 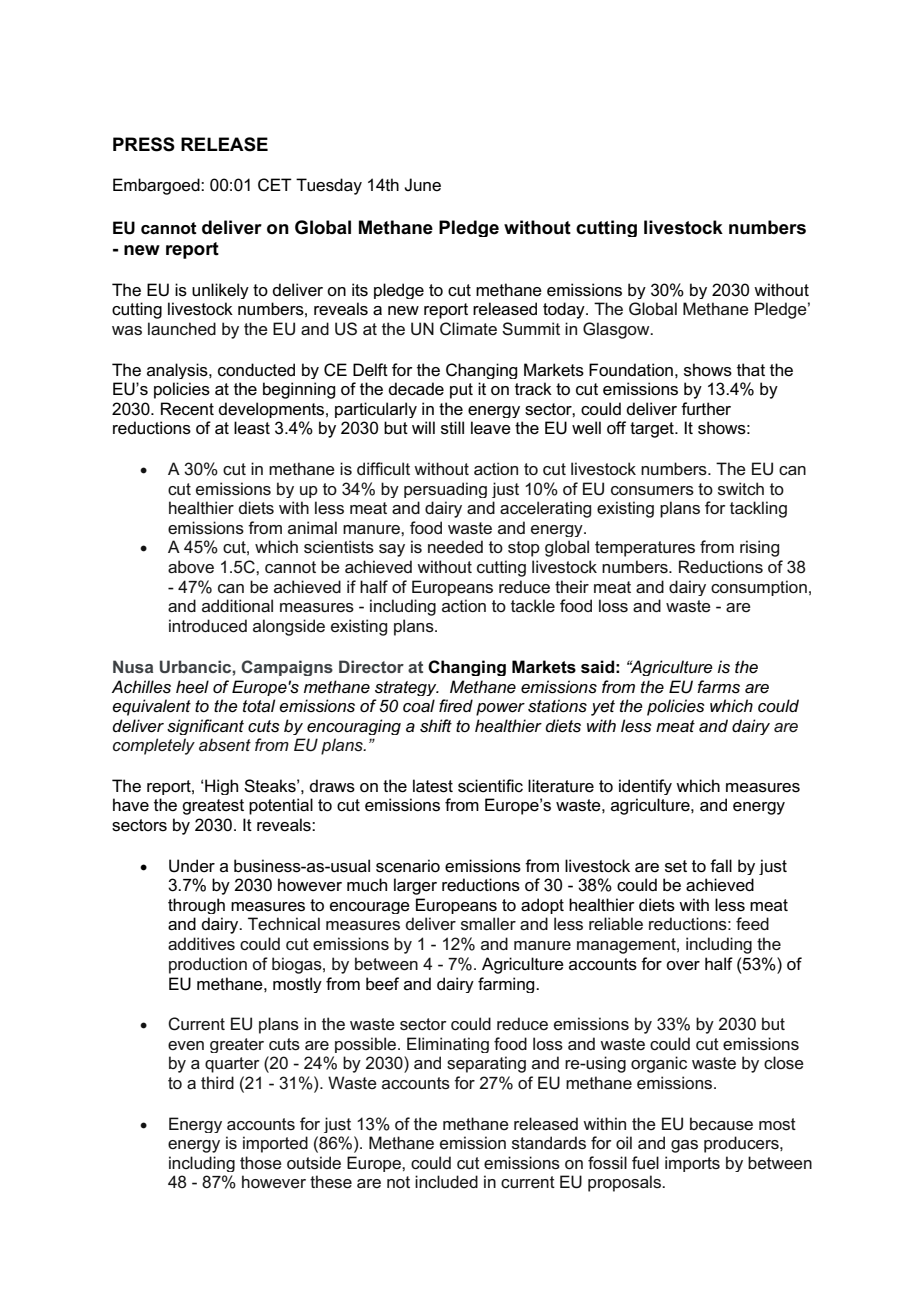 I want to click on Embargoed, so click(x=157, y=186).
